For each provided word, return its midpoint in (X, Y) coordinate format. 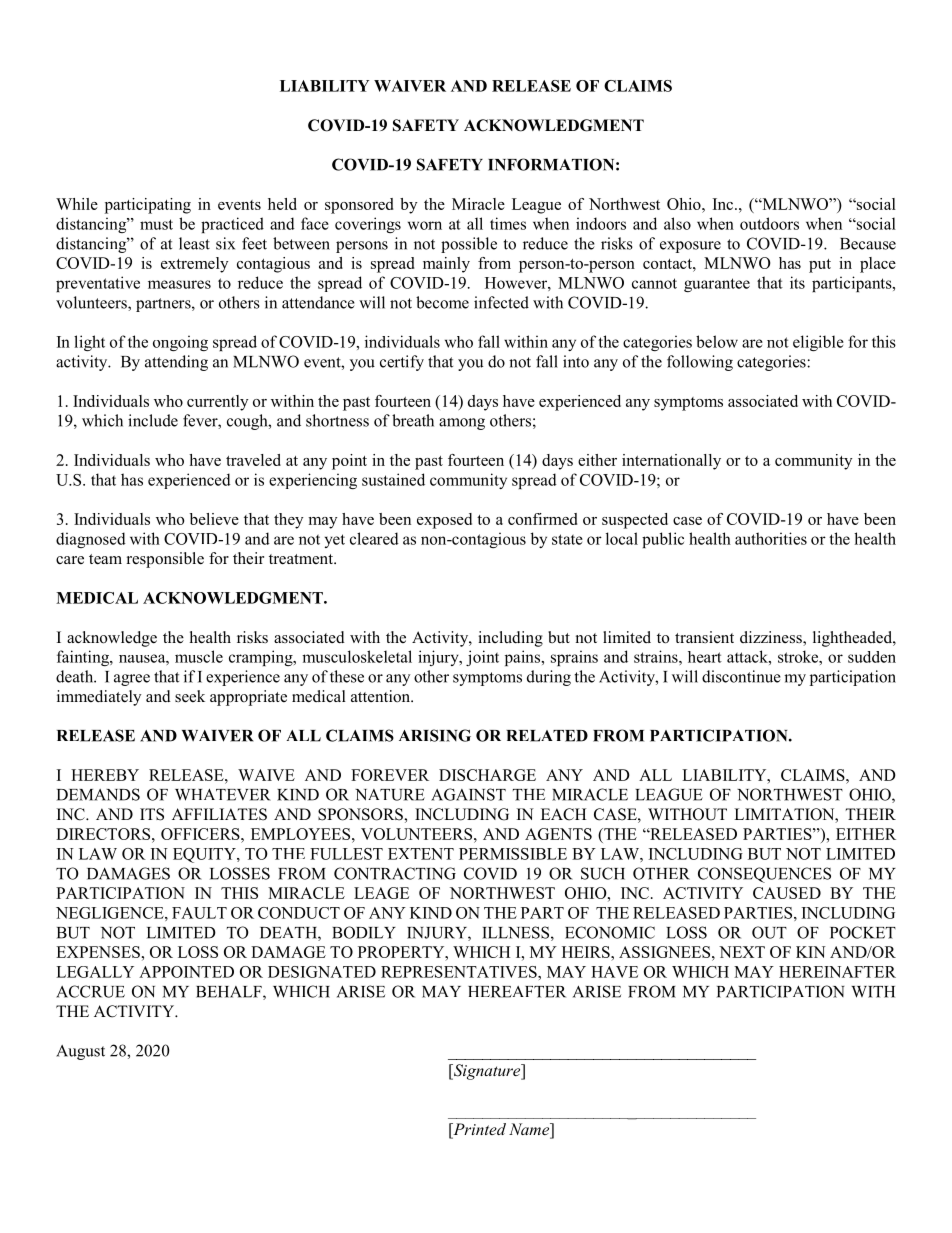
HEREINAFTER (837, 972)
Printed (478, 1130)
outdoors (769, 223)
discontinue (741, 676)
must (156, 224)
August (80, 1052)
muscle (199, 656)
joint (482, 658)
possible (469, 245)
